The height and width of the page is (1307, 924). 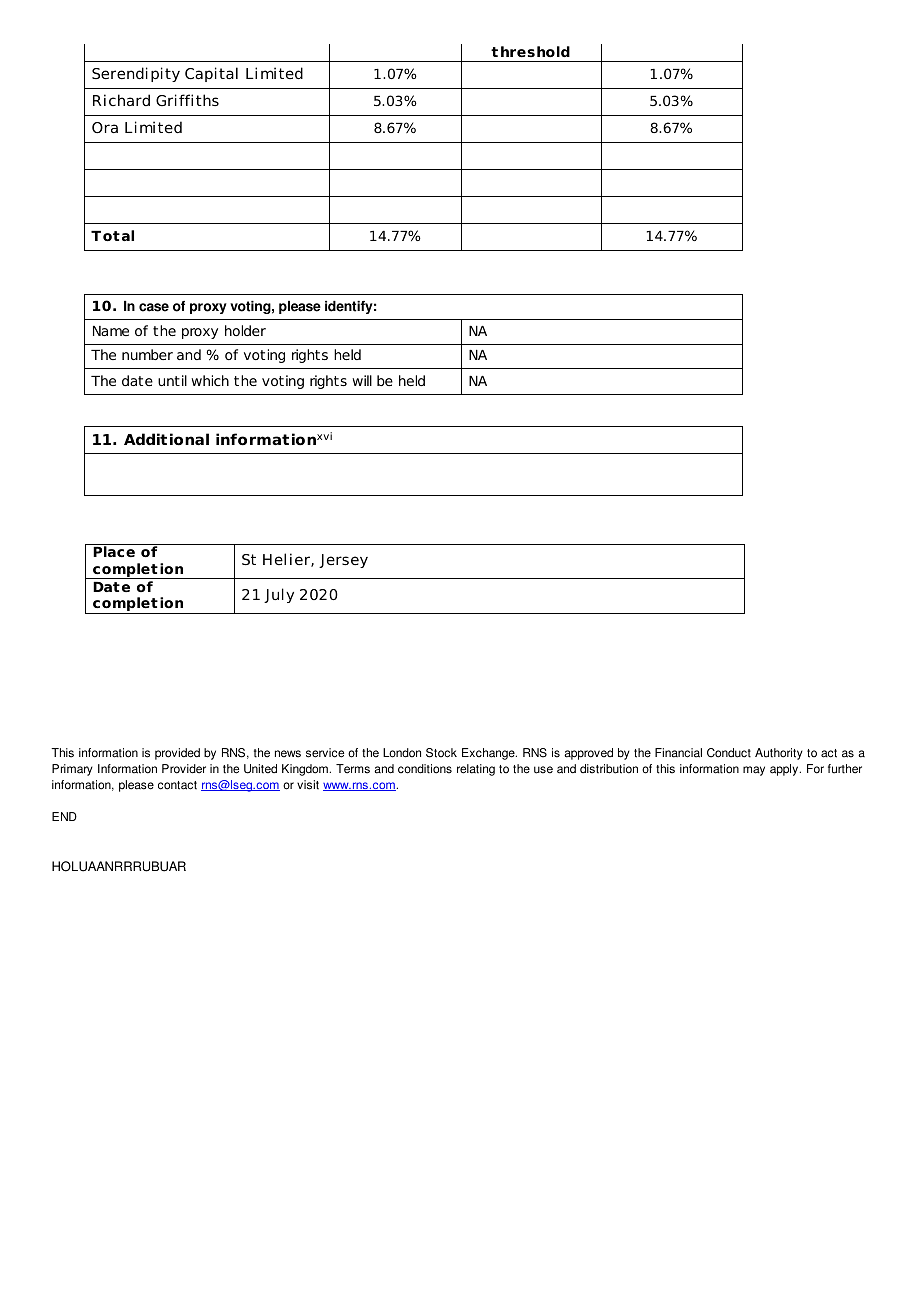 What do you see at coordinates (476, 770) in the page?
I see `relating` at bounding box center [476, 770].
